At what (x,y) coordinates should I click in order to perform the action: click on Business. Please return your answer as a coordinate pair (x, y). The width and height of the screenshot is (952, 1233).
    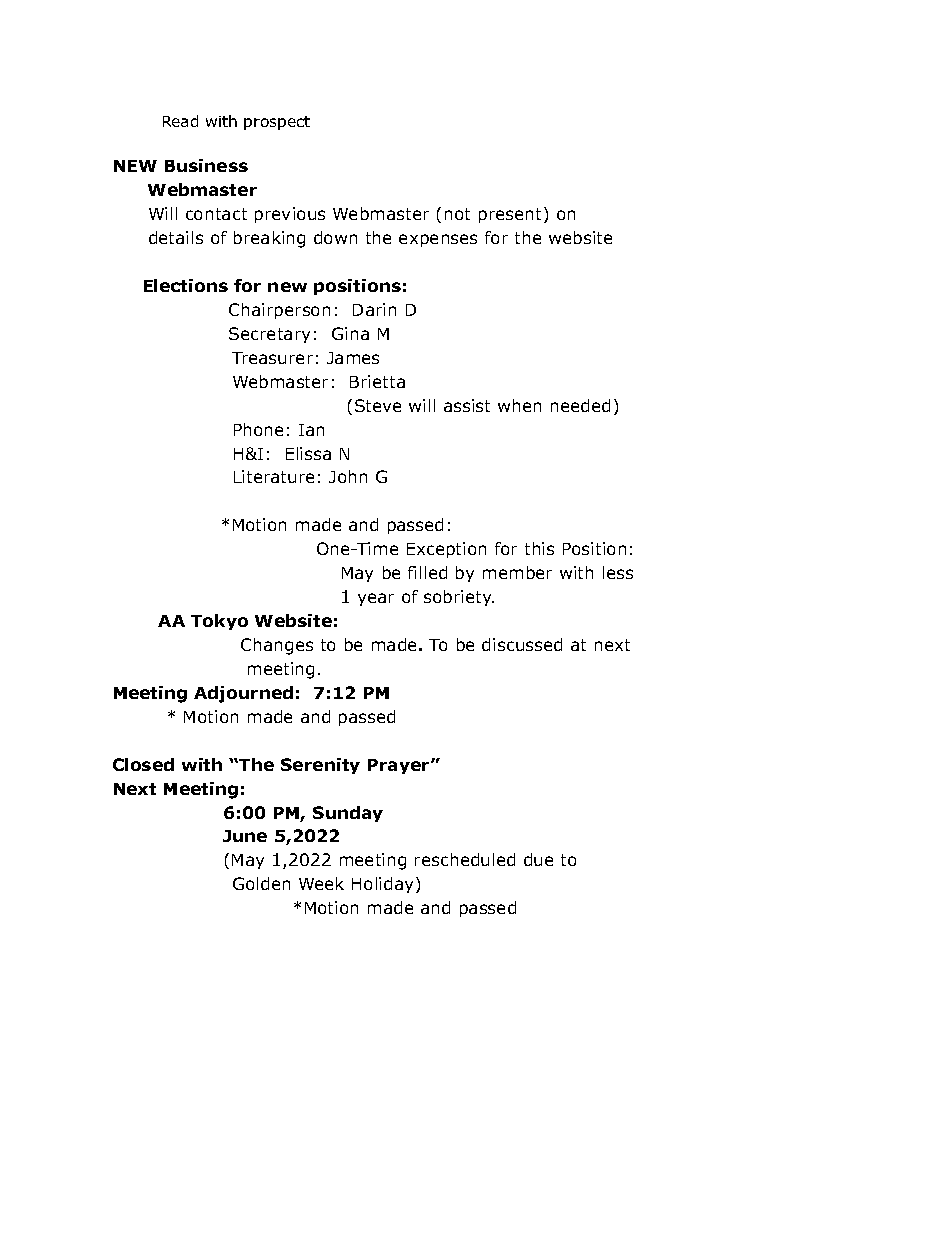
    Looking at the image, I should click on (206, 165).
